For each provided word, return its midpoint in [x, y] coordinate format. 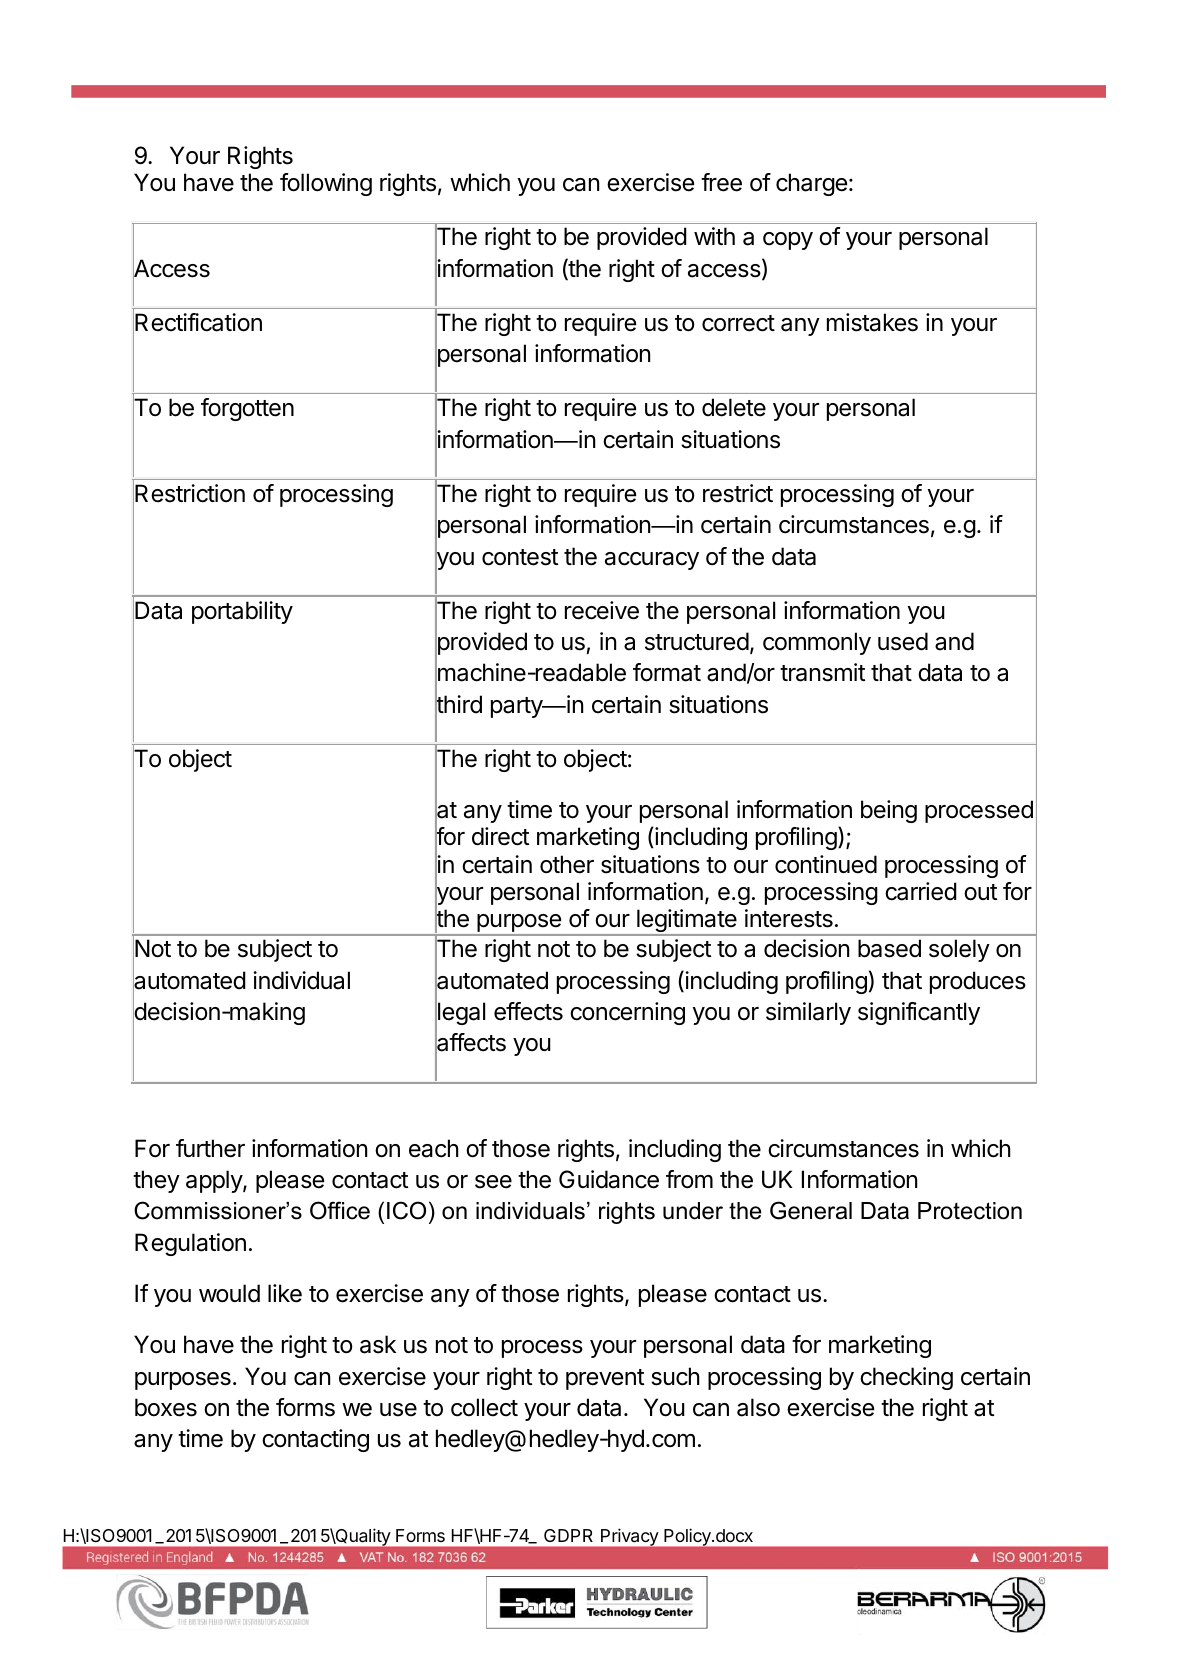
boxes [166, 1407]
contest [520, 557]
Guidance [609, 1179]
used [903, 641]
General [811, 1210]
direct [500, 836]
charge [811, 184]
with [714, 236]
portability [242, 612]
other [567, 864]
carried [921, 891]
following [326, 184]
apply [215, 1181]
